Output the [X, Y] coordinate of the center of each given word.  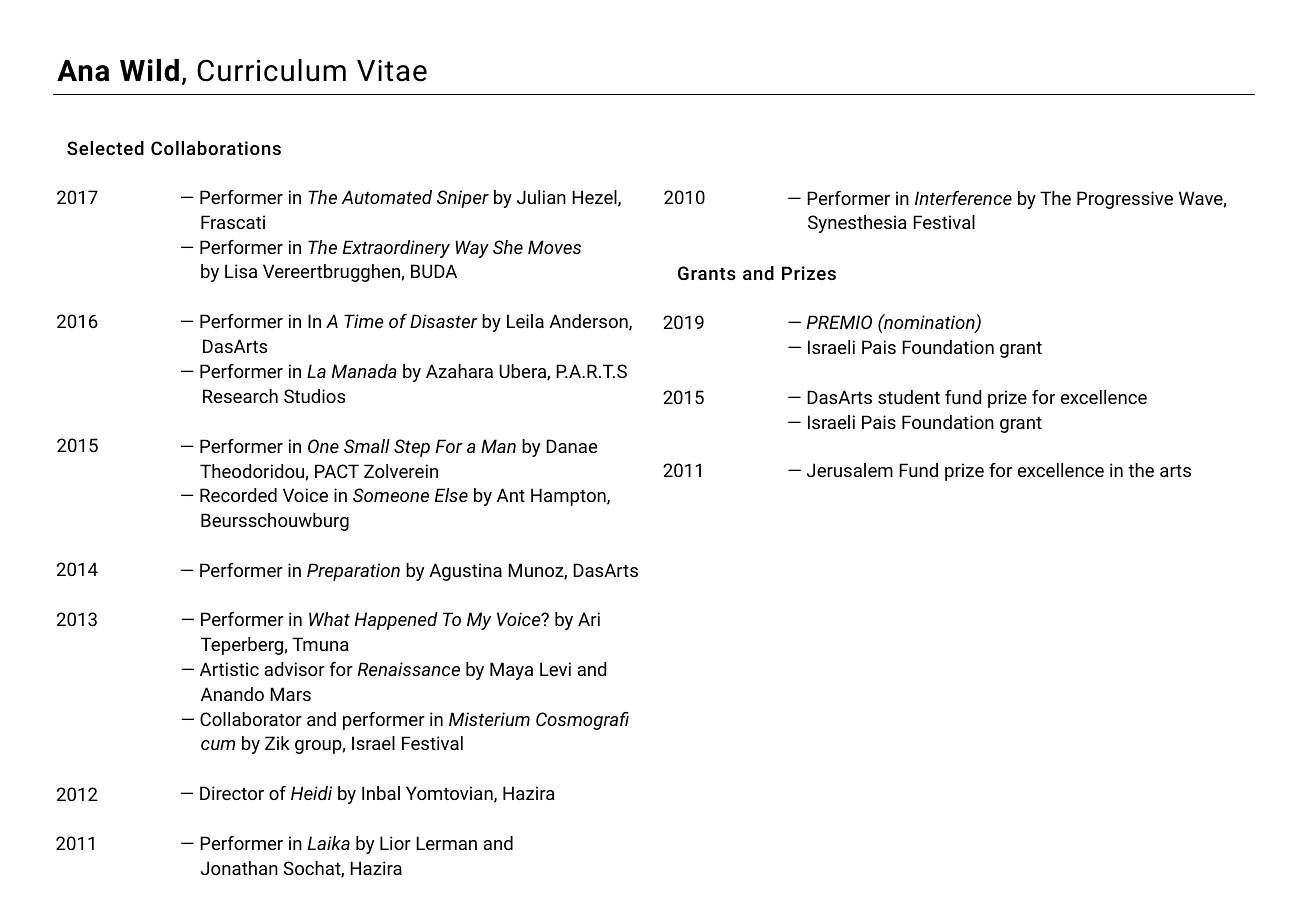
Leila [525, 321]
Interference [963, 198]
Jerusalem [850, 470]
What [329, 619]
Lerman [446, 843]
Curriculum [271, 70]
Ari [589, 619]
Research [240, 396]
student [909, 397]
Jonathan [239, 868]
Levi [555, 669]
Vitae [392, 71]
